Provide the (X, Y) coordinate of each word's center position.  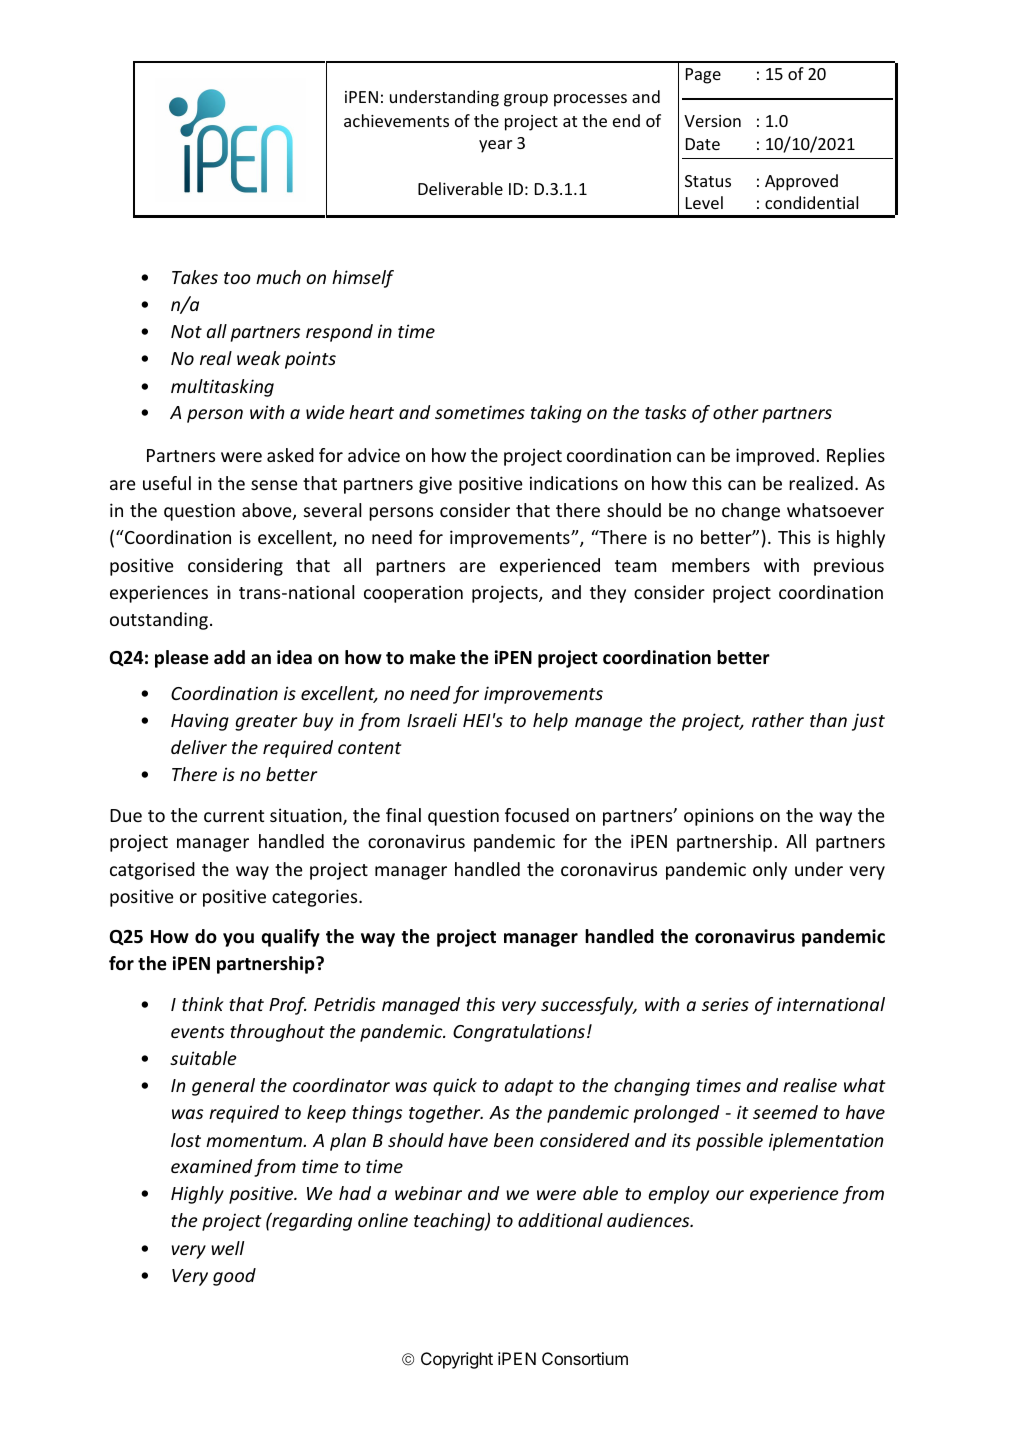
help (550, 722)
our (730, 1195)
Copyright (457, 1360)
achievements (396, 120)
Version (712, 121)
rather (778, 720)
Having (200, 722)
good (234, 1277)
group (526, 100)
